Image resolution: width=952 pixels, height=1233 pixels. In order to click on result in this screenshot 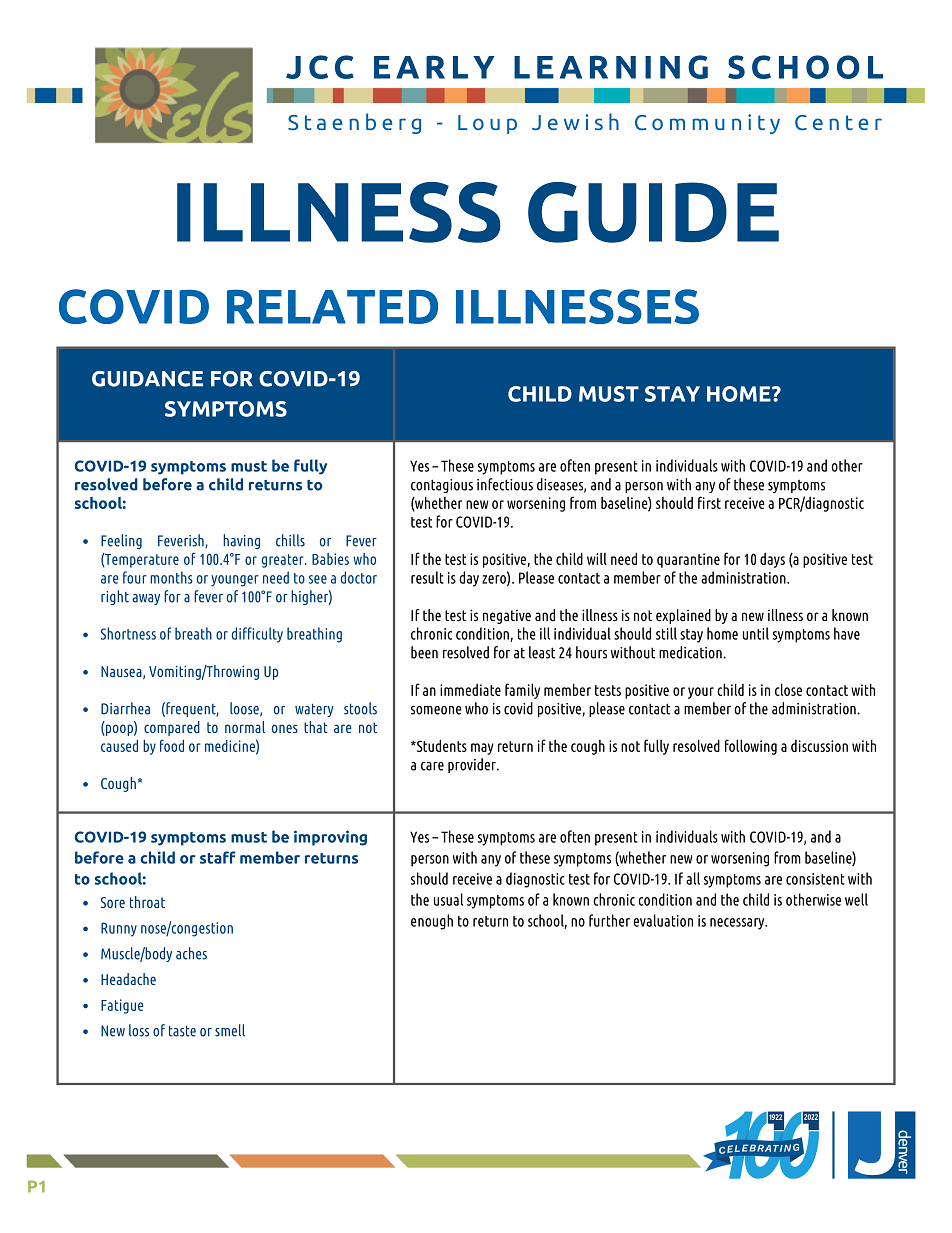, I will do `click(427, 577)`.
